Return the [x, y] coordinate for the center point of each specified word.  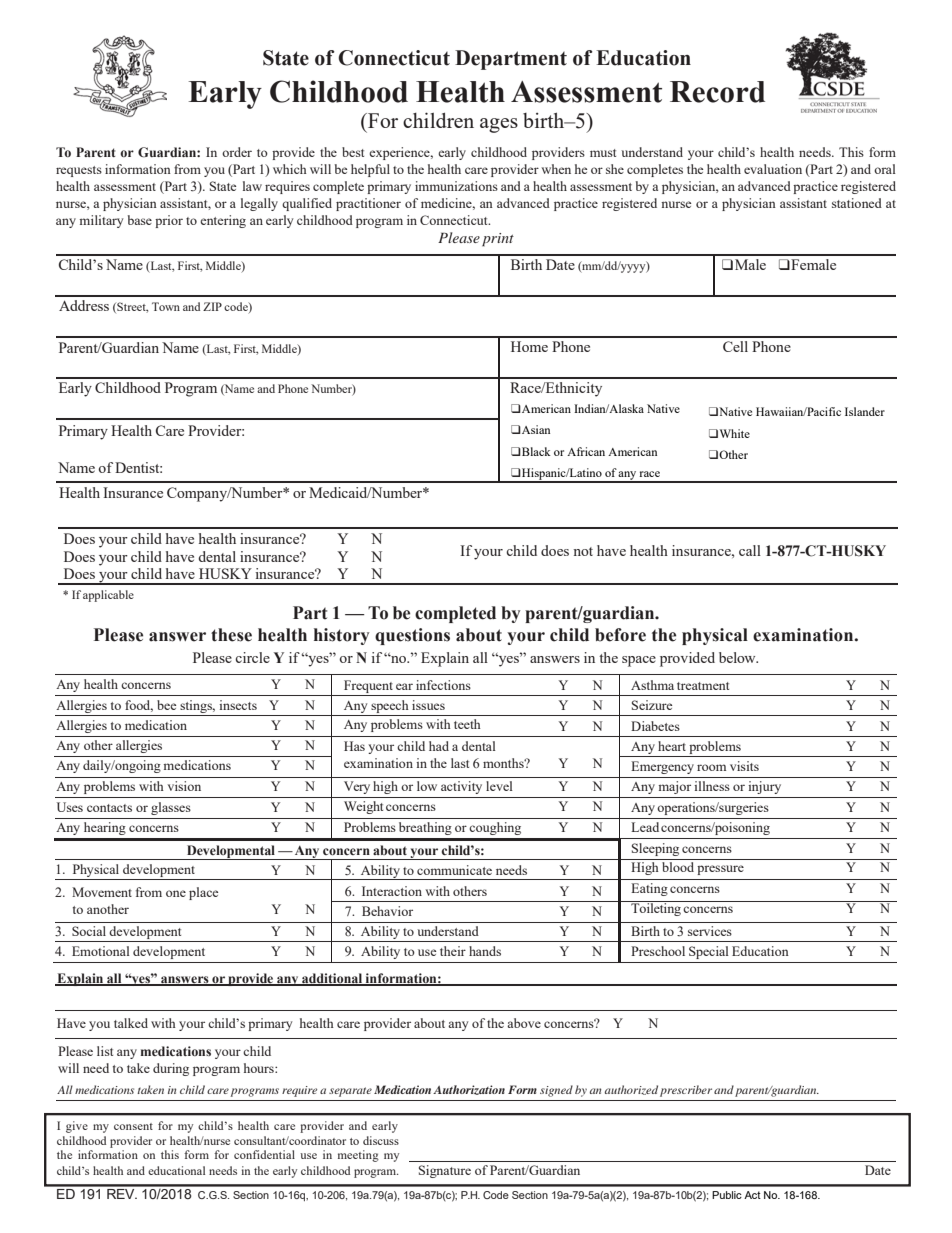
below [738, 657]
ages [499, 125]
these [231, 635]
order [237, 152]
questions [412, 636]
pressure [720, 870]
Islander [865, 411]
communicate [454, 870]
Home [529, 346]
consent [133, 1126]
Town [166, 306]
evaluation [773, 169]
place [203, 893]
